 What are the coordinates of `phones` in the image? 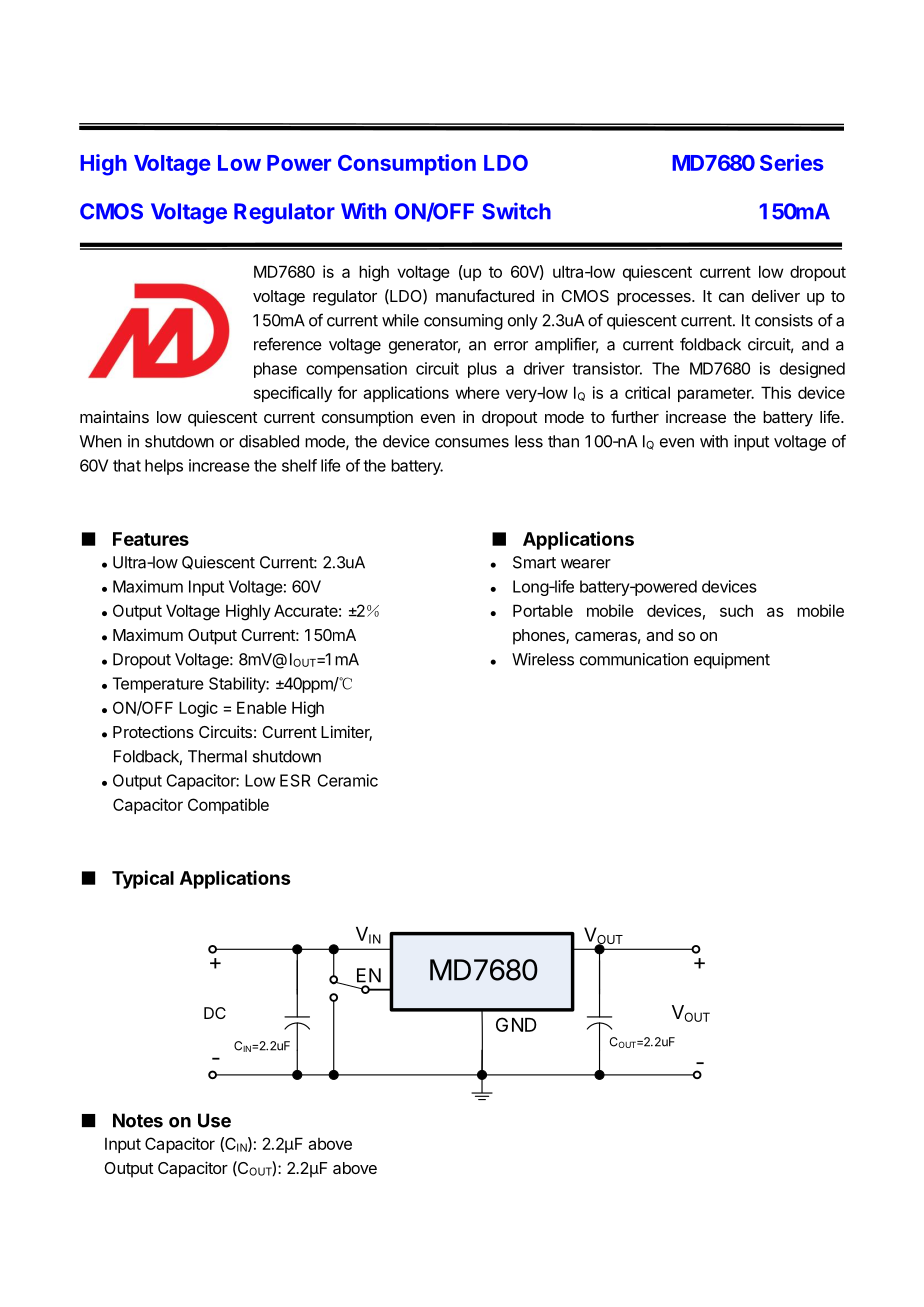 It's located at (540, 637).
